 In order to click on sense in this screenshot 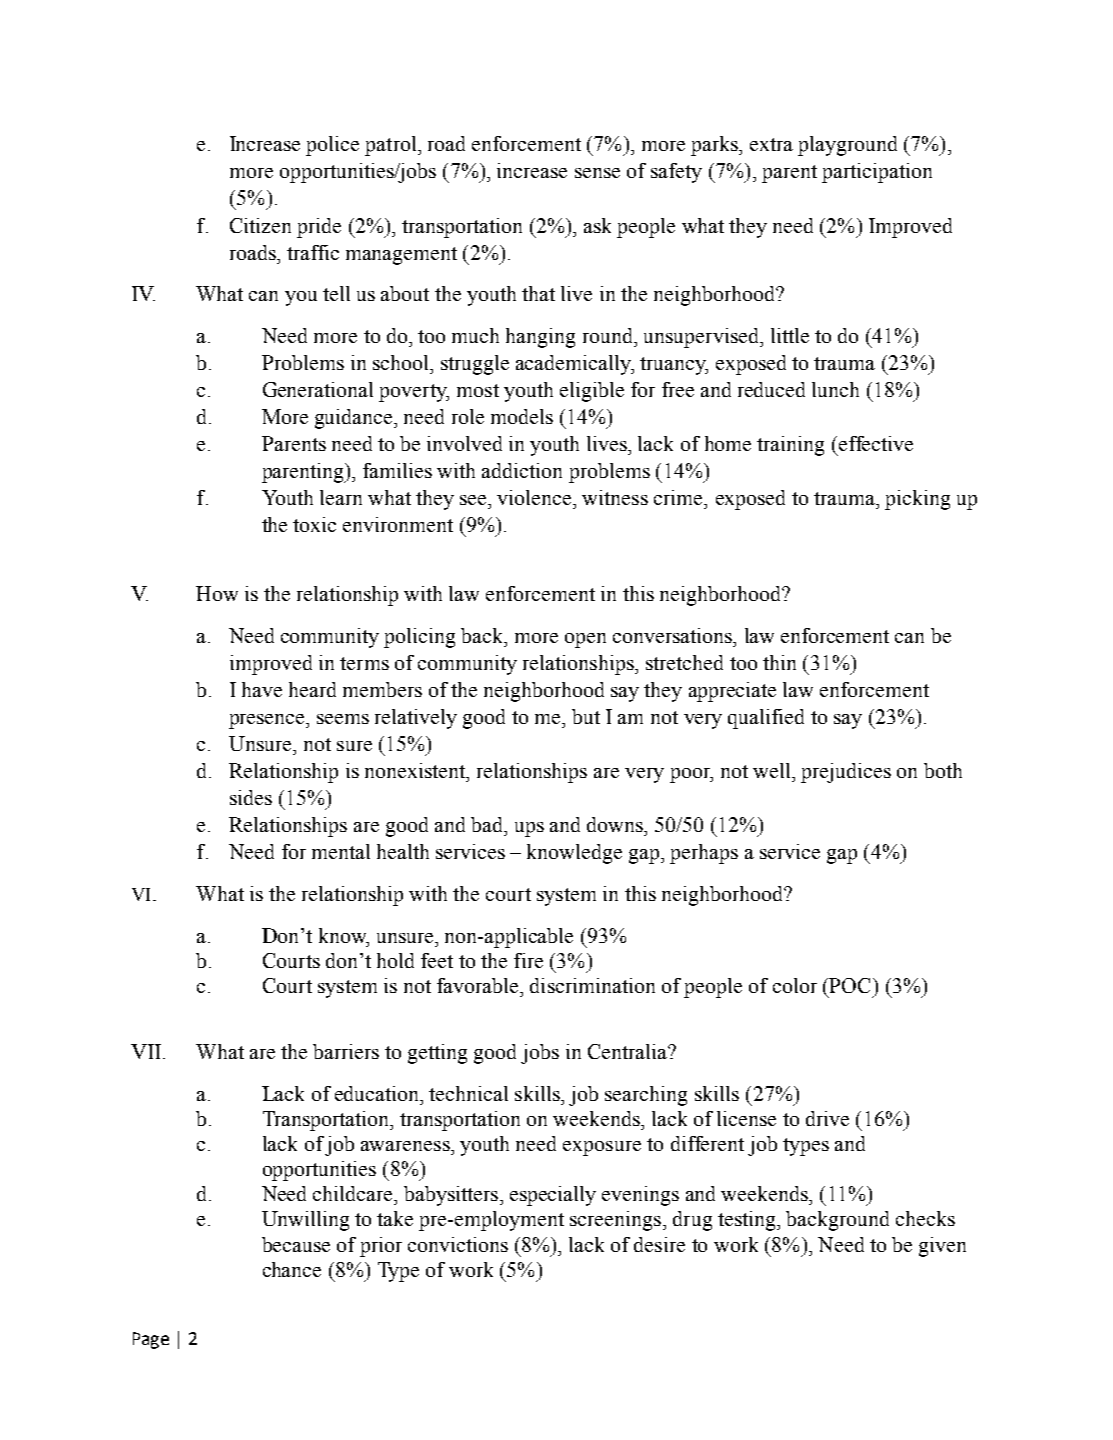, I will do `click(597, 173)`.
